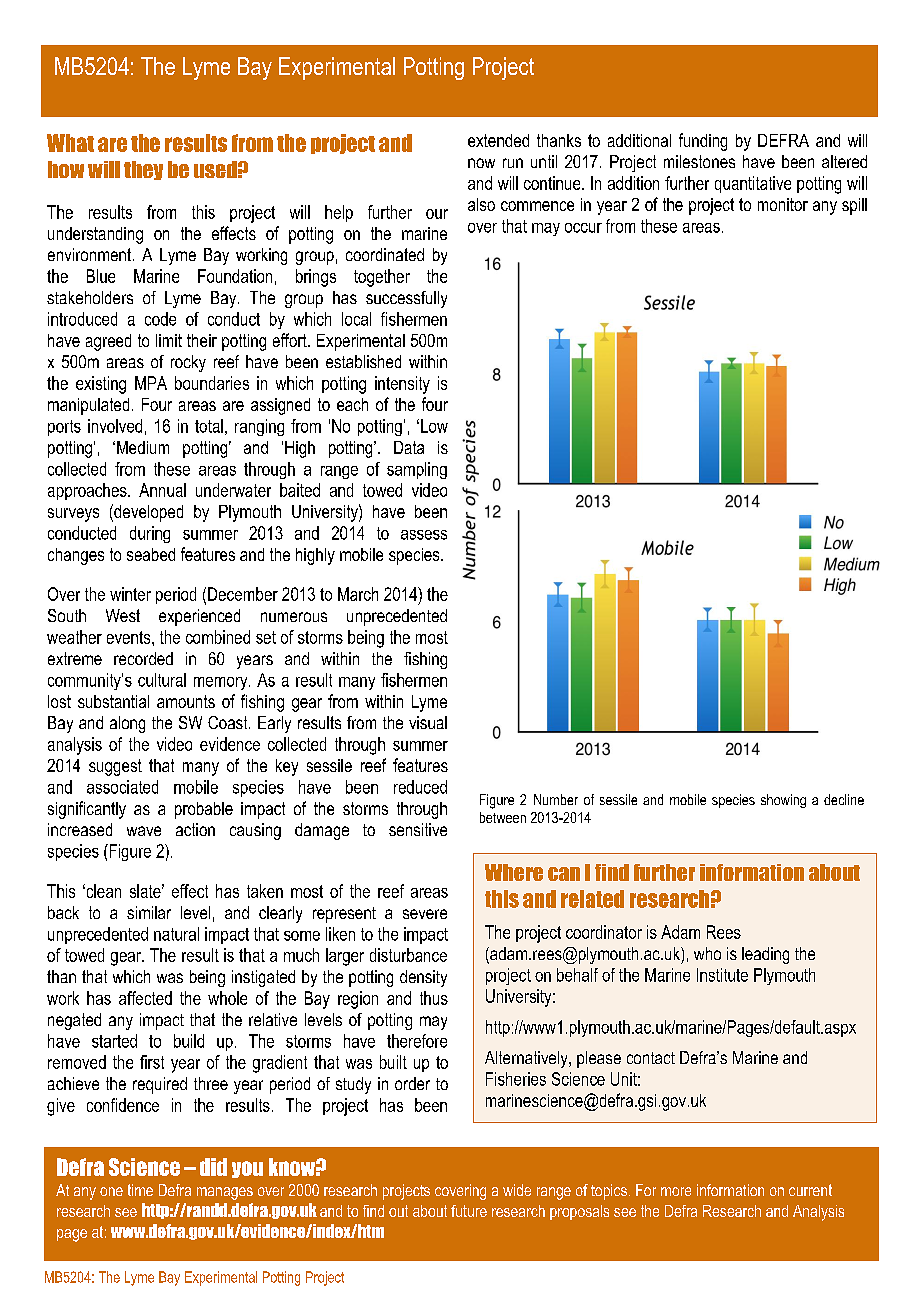  I want to click on quantitative, so click(753, 184).
